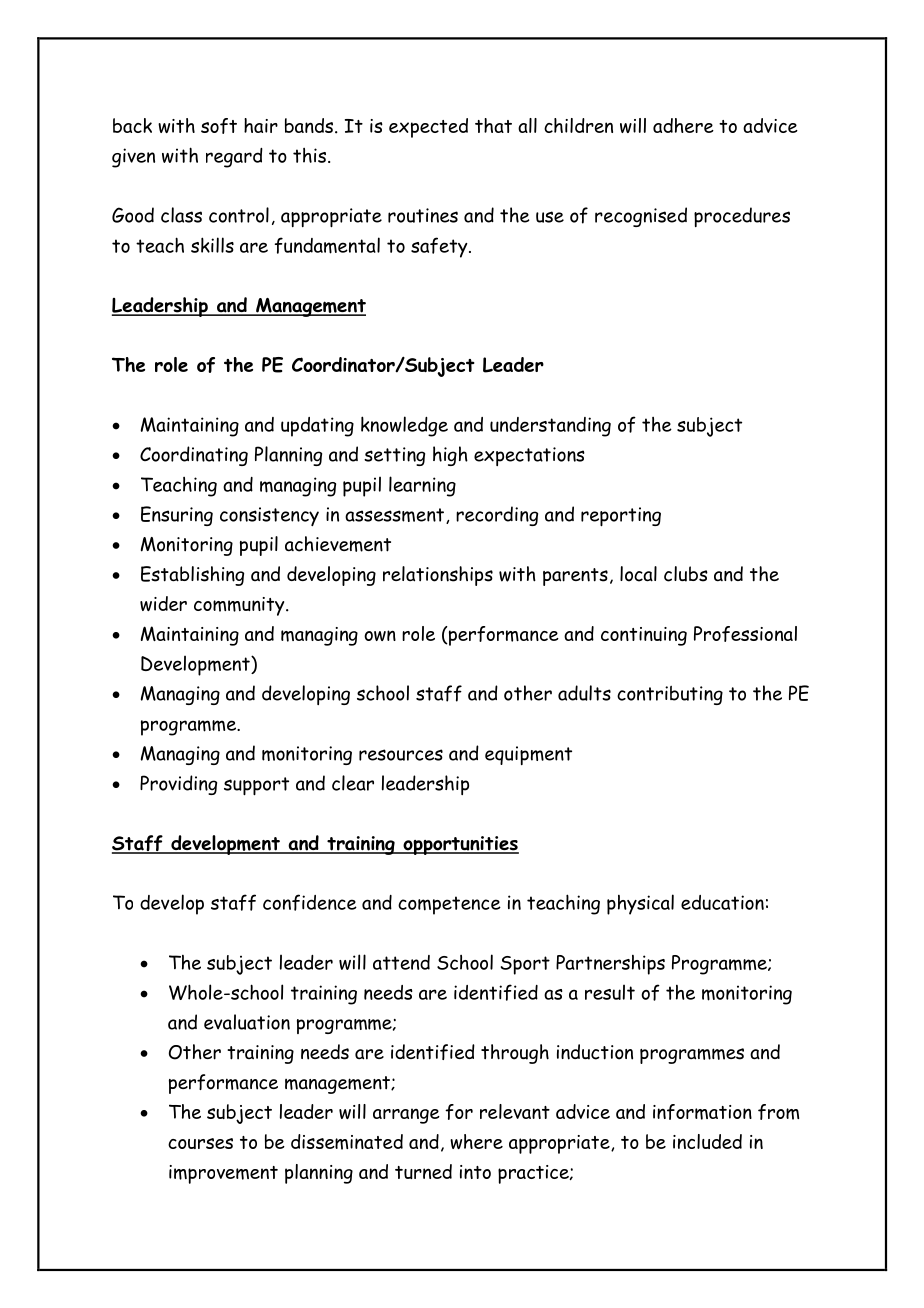 This screenshot has height=1308, width=924. What do you see at coordinates (460, 845) in the screenshot?
I see `opportunities` at bounding box center [460, 845].
